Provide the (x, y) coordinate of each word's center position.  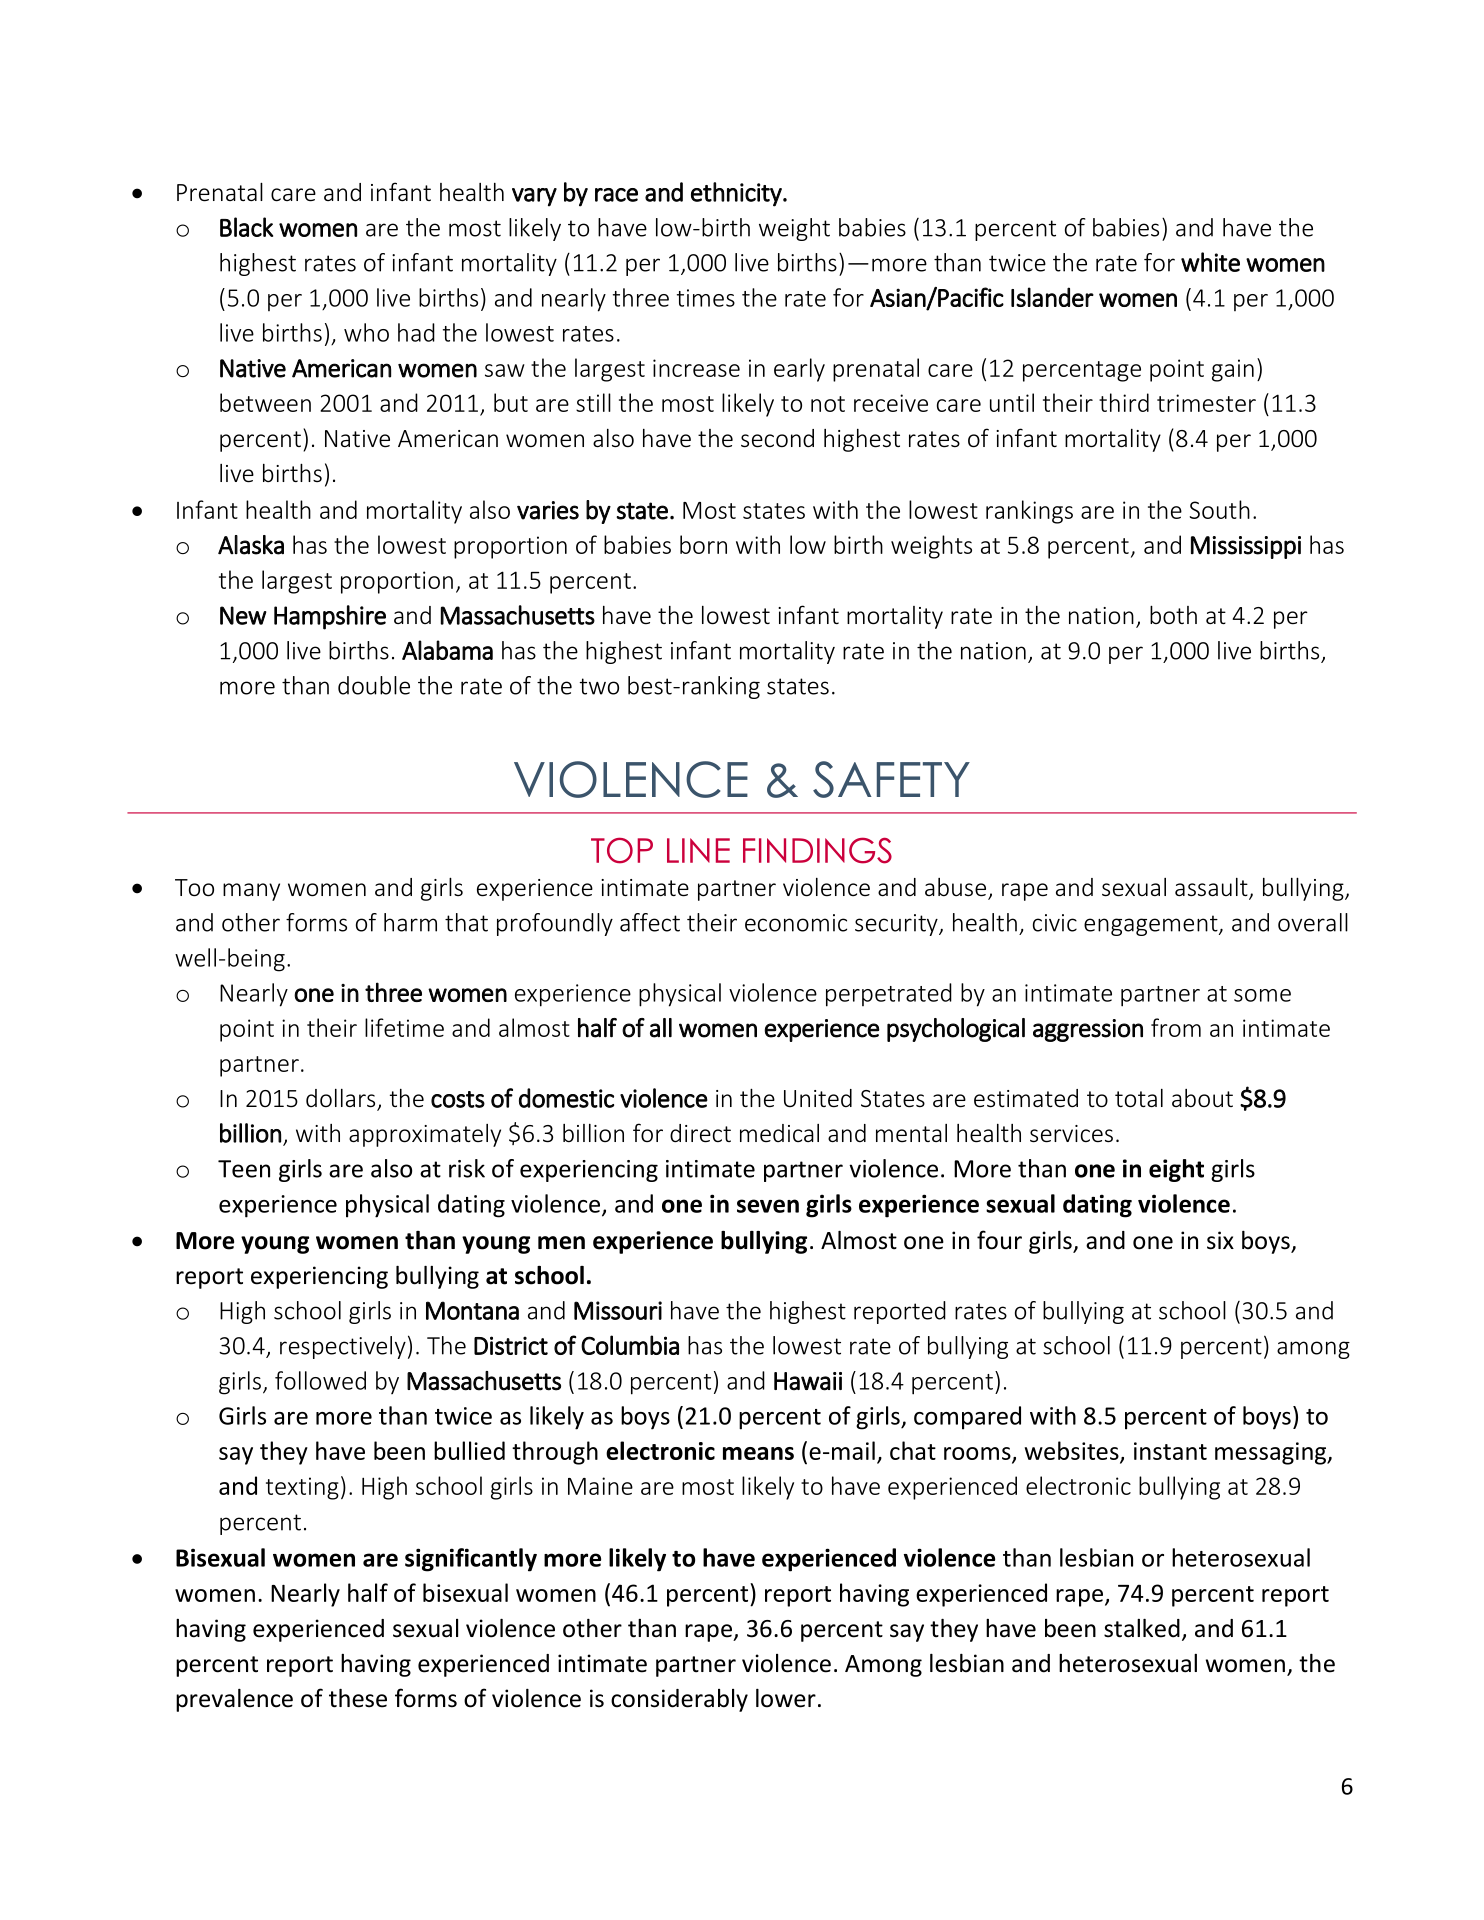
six (1220, 1240)
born (703, 544)
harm (410, 922)
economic (796, 923)
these (358, 1698)
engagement (1152, 925)
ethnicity (737, 194)
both (1173, 614)
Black (246, 227)
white (1210, 262)
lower (786, 1698)
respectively (343, 1347)
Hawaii (808, 1381)
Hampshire (330, 617)
